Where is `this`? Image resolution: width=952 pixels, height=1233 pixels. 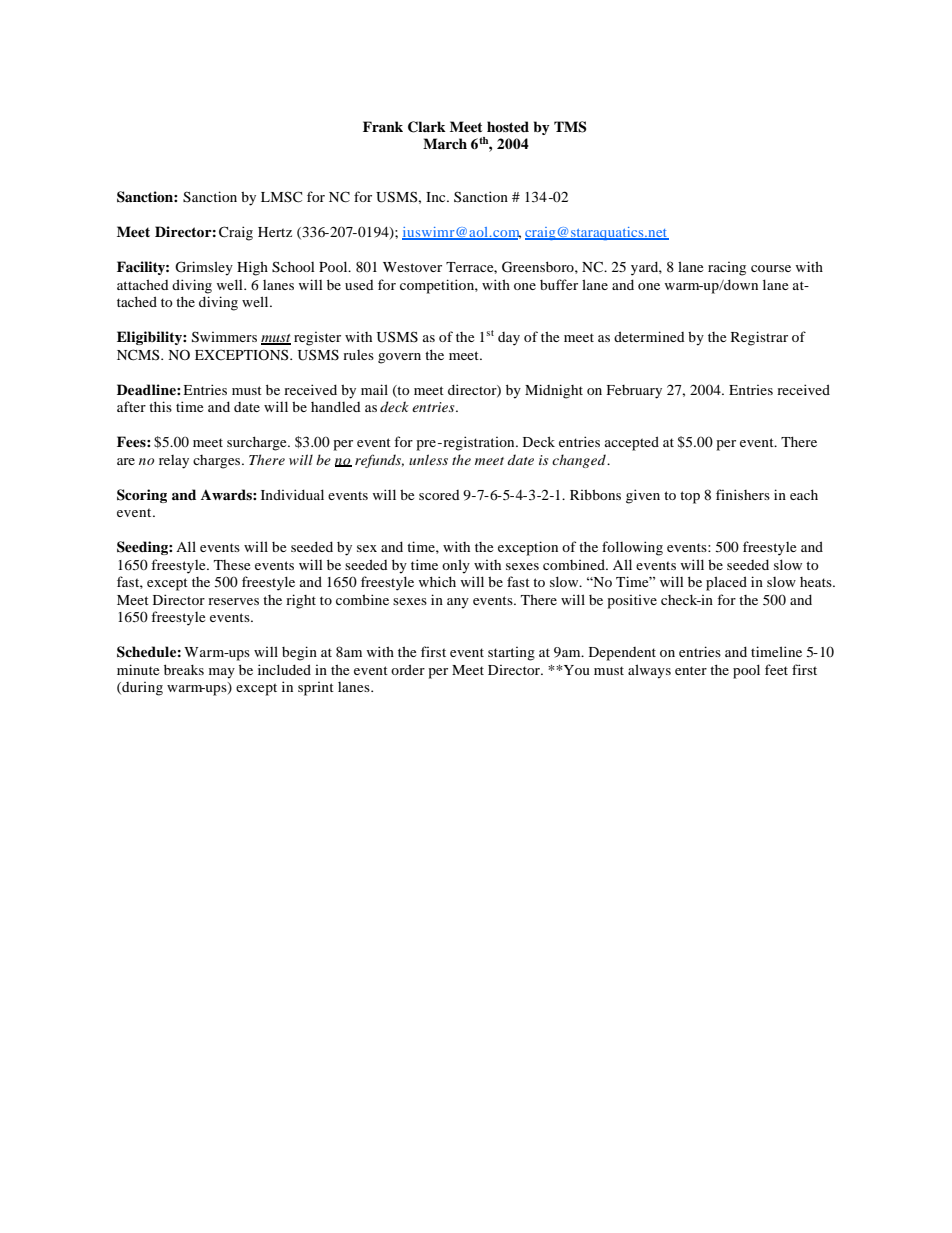
this is located at coordinates (160, 406).
